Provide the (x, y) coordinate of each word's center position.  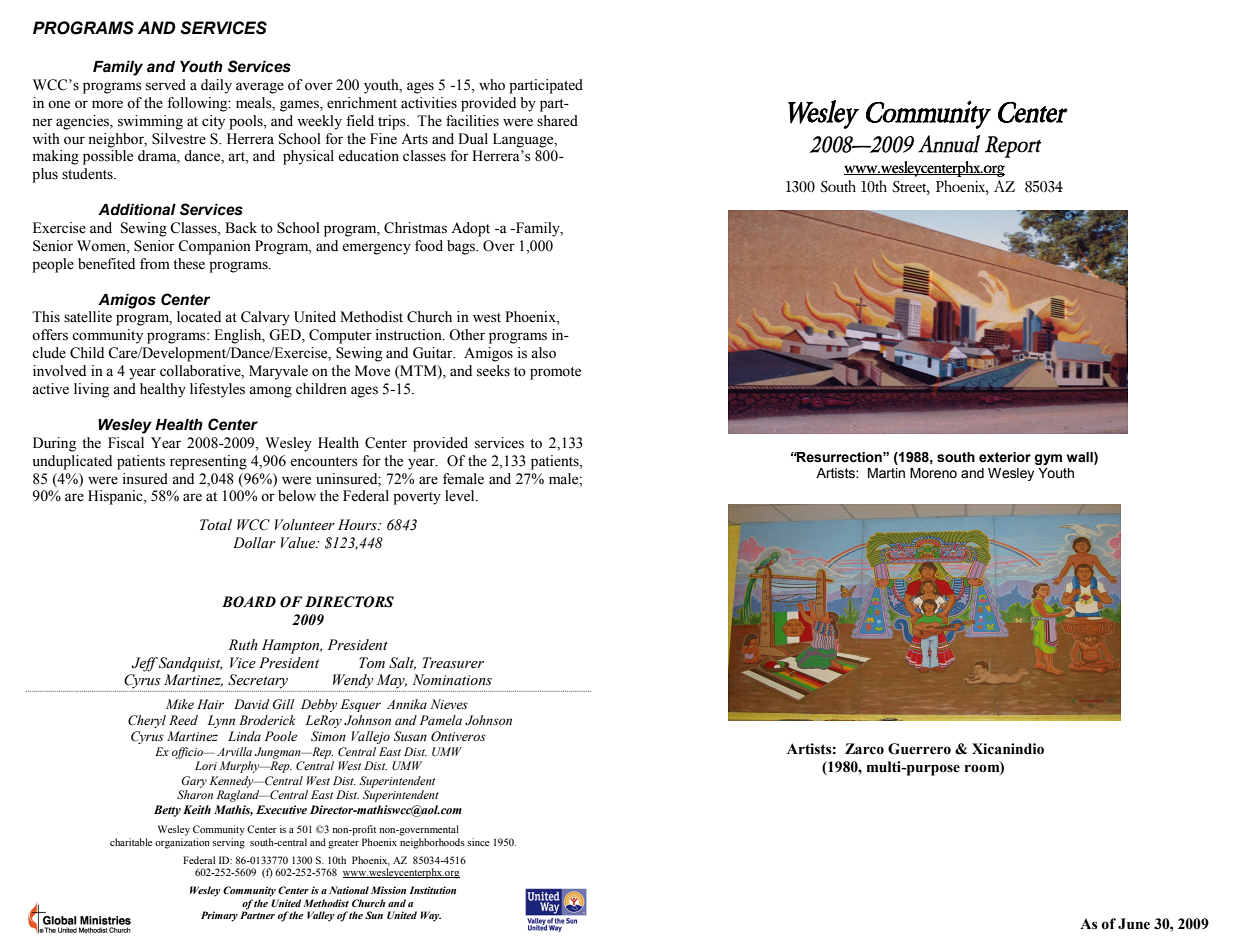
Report (1013, 147)
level (461, 496)
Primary (219, 916)
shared (557, 121)
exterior (1005, 457)
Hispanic (116, 497)
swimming (150, 122)
